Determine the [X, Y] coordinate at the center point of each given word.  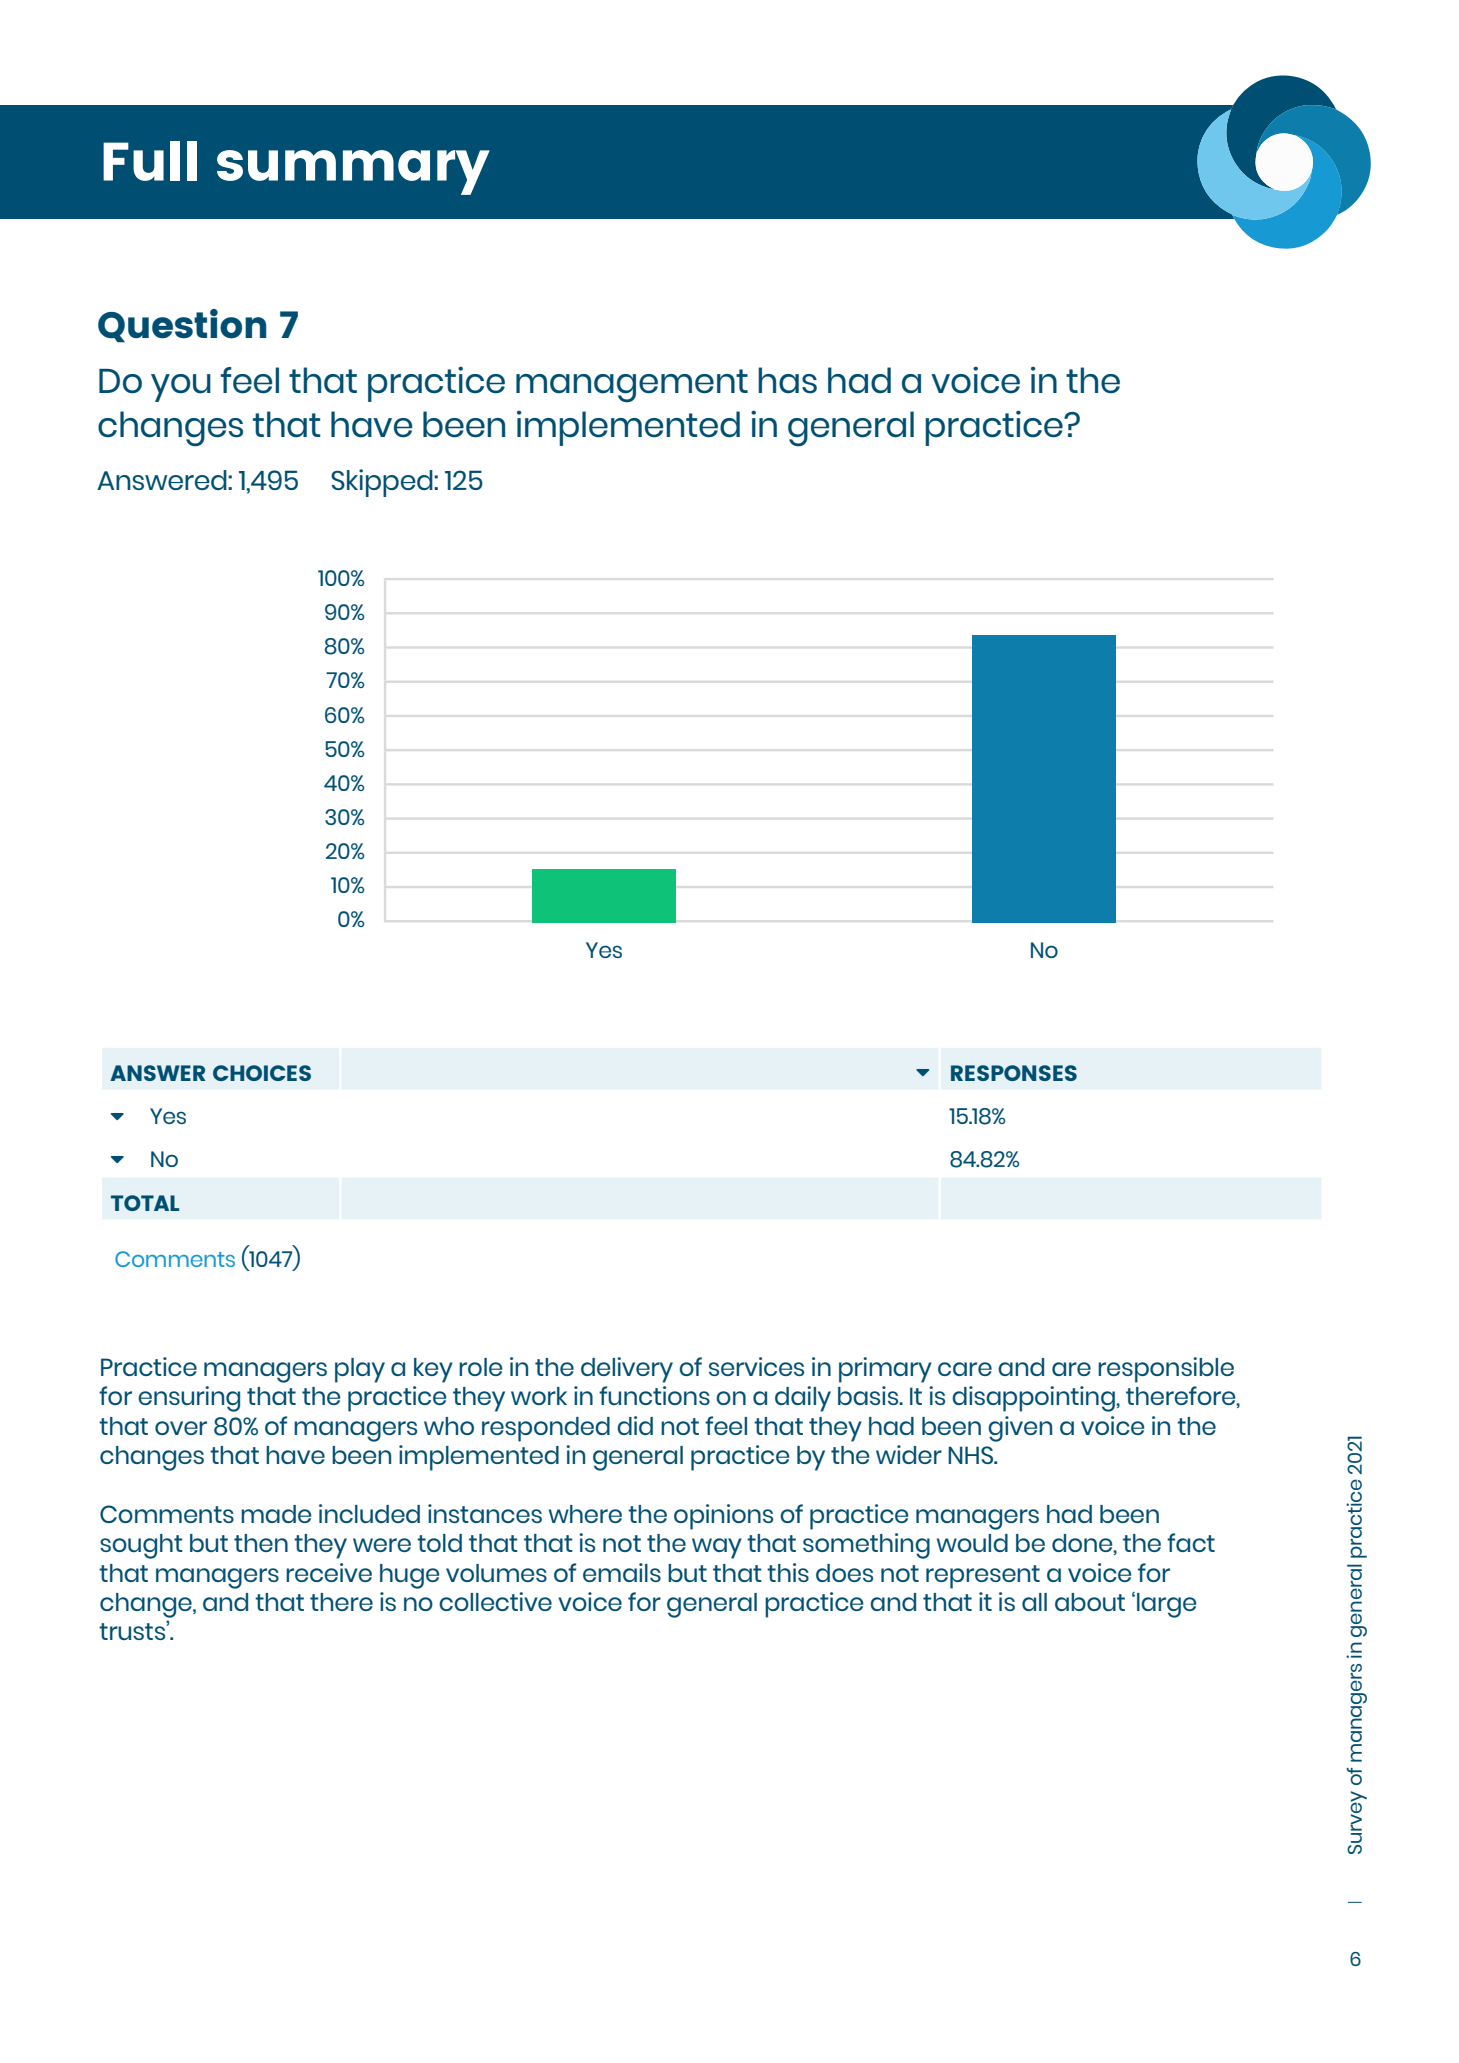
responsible [1166, 1370]
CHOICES [262, 1073]
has [787, 380]
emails [622, 1572]
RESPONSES [1014, 1073]
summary [353, 172]
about [1090, 1602]
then [261, 1543]
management [632, 385]
